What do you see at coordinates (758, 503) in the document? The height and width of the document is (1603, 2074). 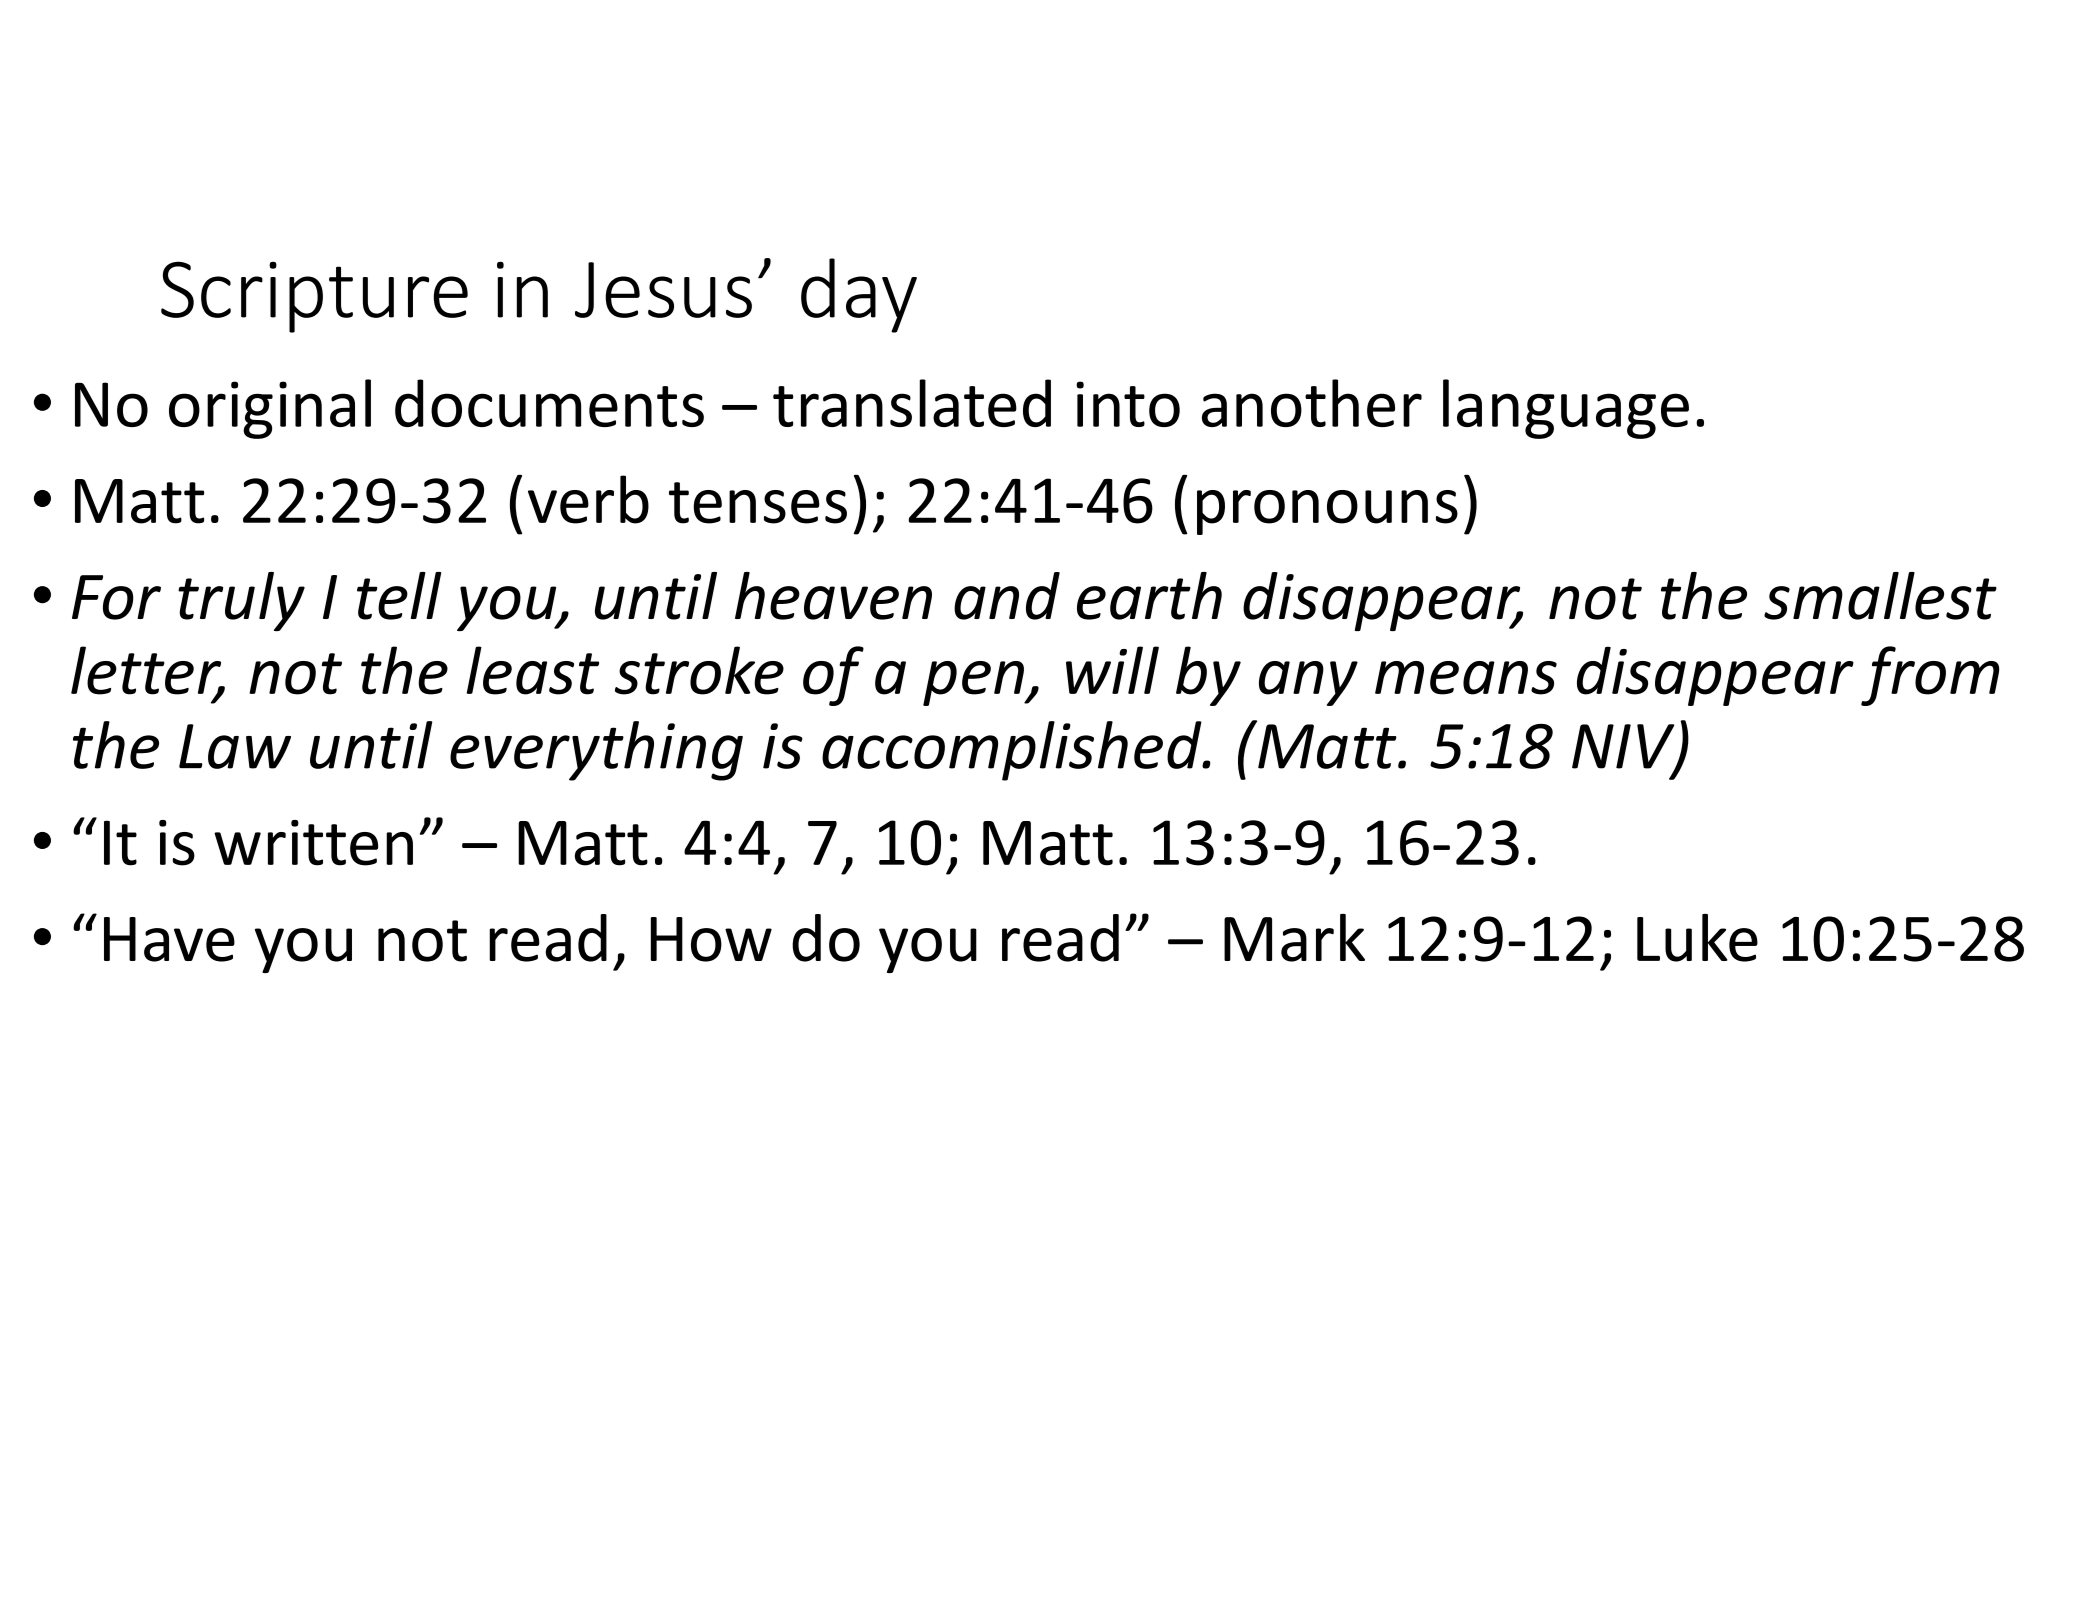 I see `tenses` at bounding box center [758, 503].
